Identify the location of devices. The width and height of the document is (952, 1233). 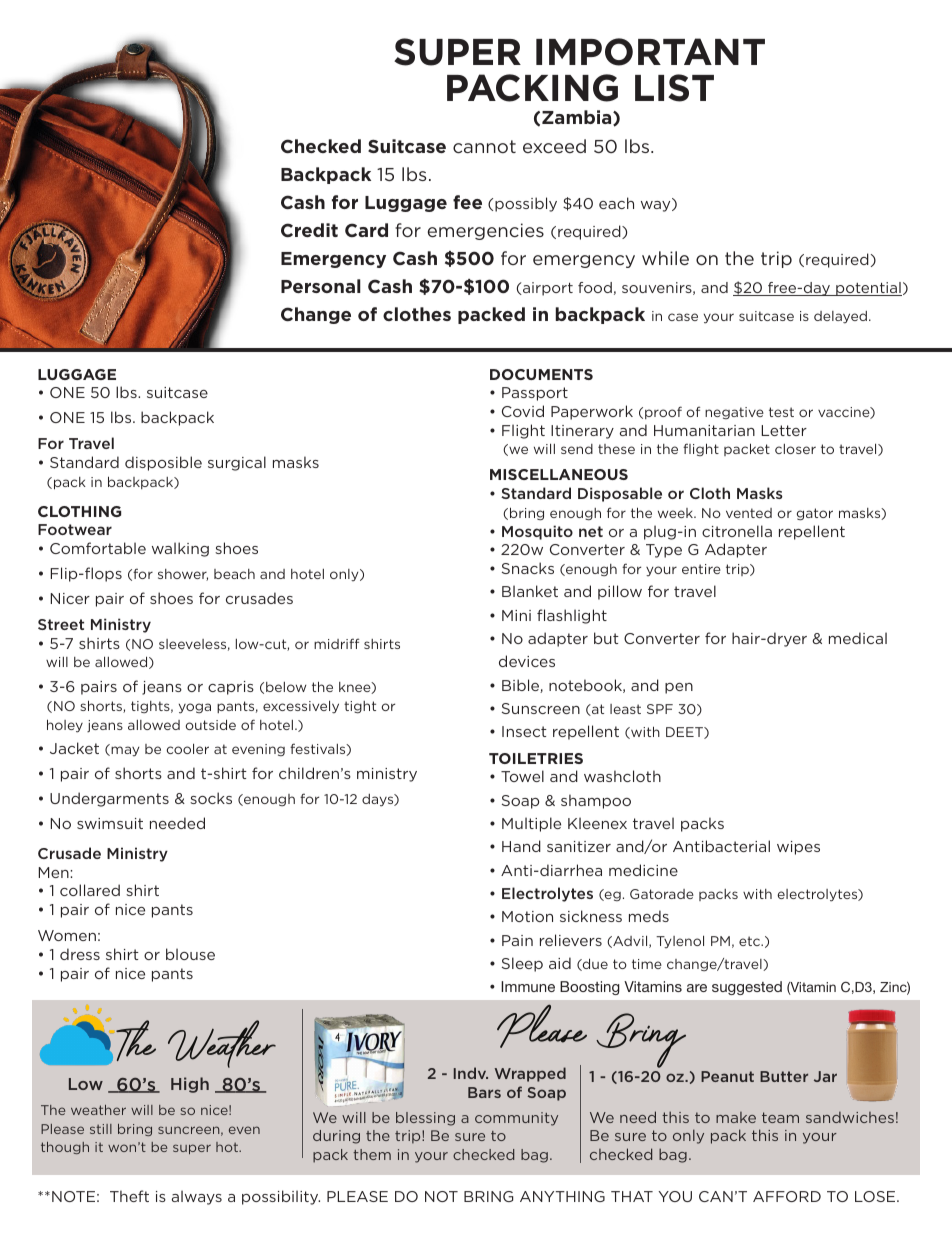
(527, 661).
